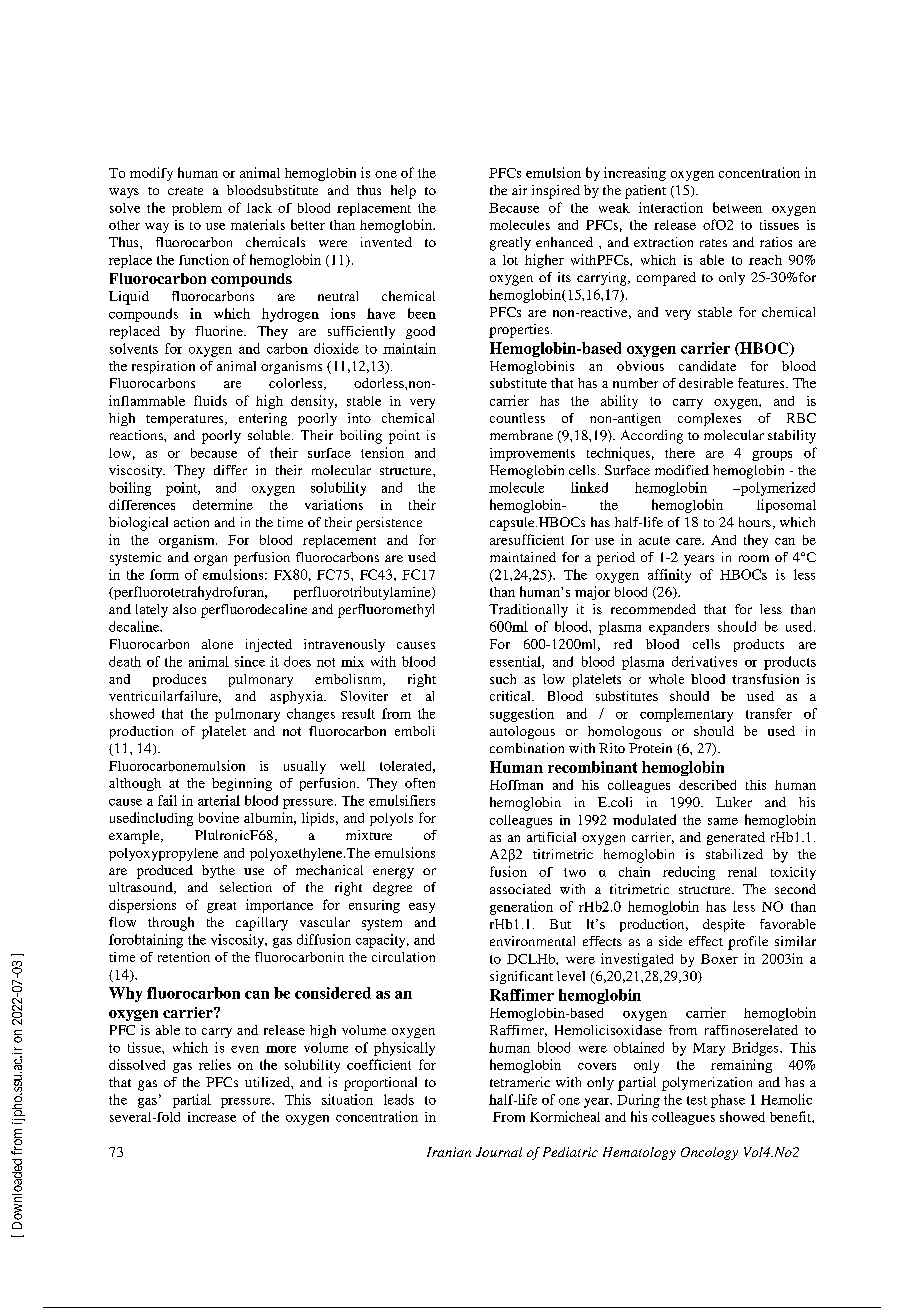 This image has width=924, height=1308. Describe the element at coordinates (223, 504) in the image. I see `determine` at that location.
